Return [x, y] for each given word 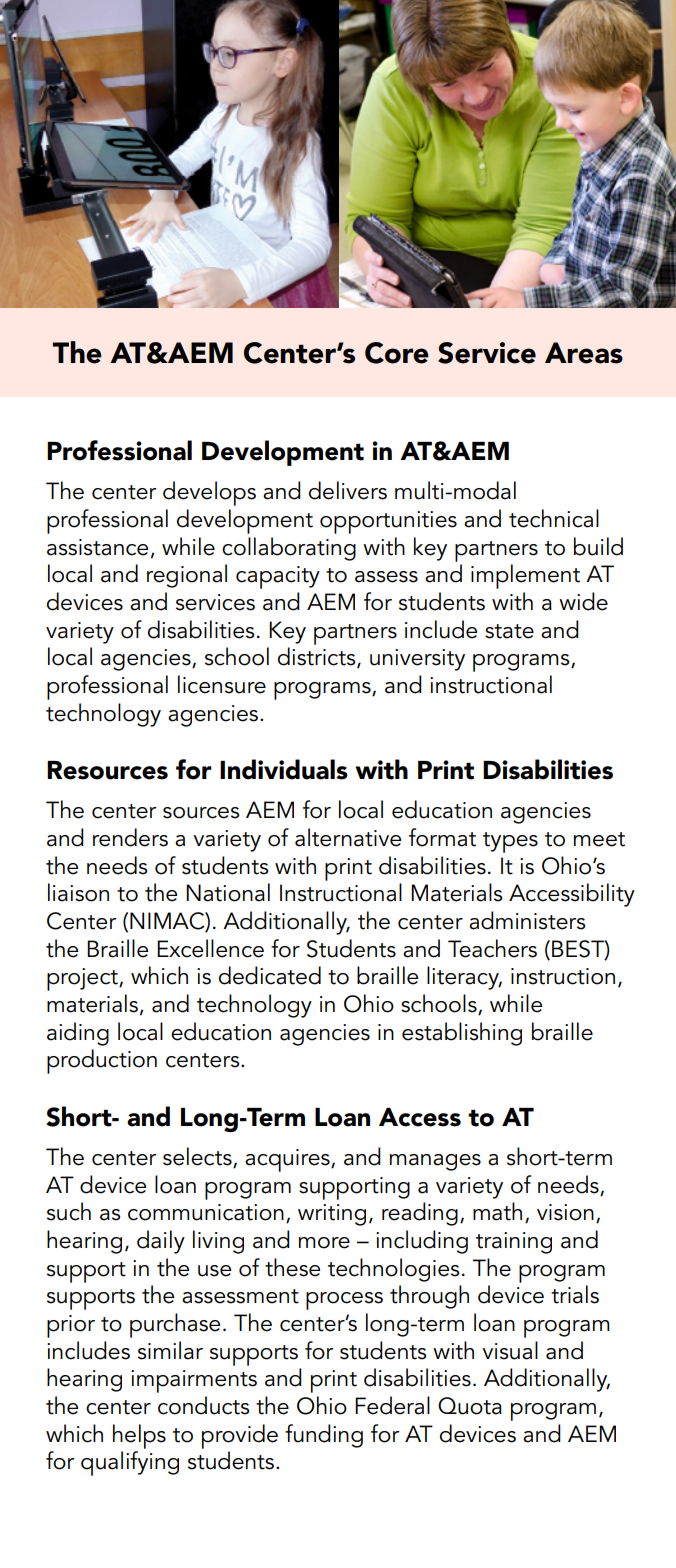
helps [139, 1436]
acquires [288, 1160]
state [509, 631]
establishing [462, 1034]
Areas [584, 353]
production [102, 1061]
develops [209, 493]
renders [130, 837]
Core [397, 353]
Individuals [284, 769]
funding [324, 1436]
